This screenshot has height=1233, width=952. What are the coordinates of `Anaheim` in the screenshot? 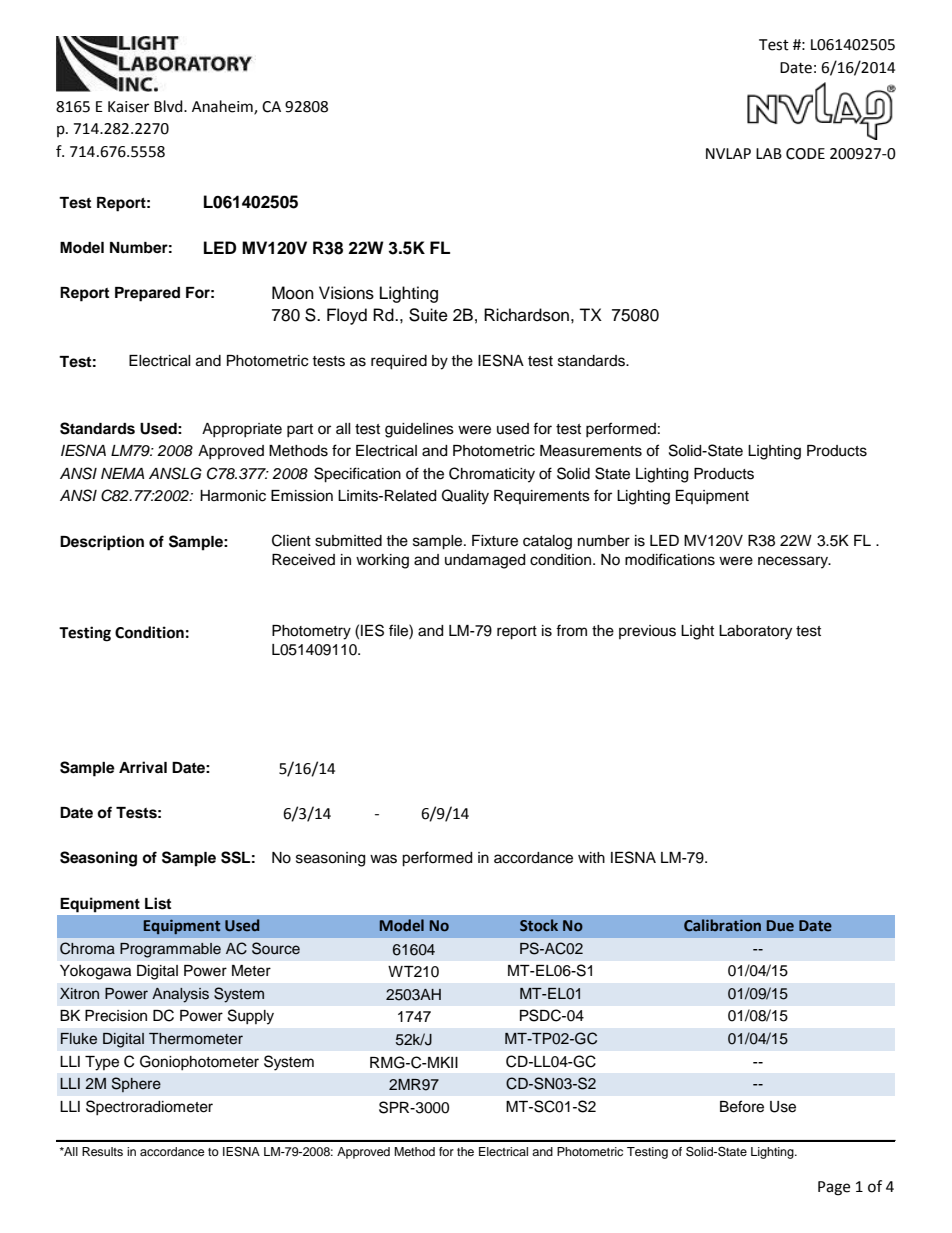 It's located at (223, 107).
